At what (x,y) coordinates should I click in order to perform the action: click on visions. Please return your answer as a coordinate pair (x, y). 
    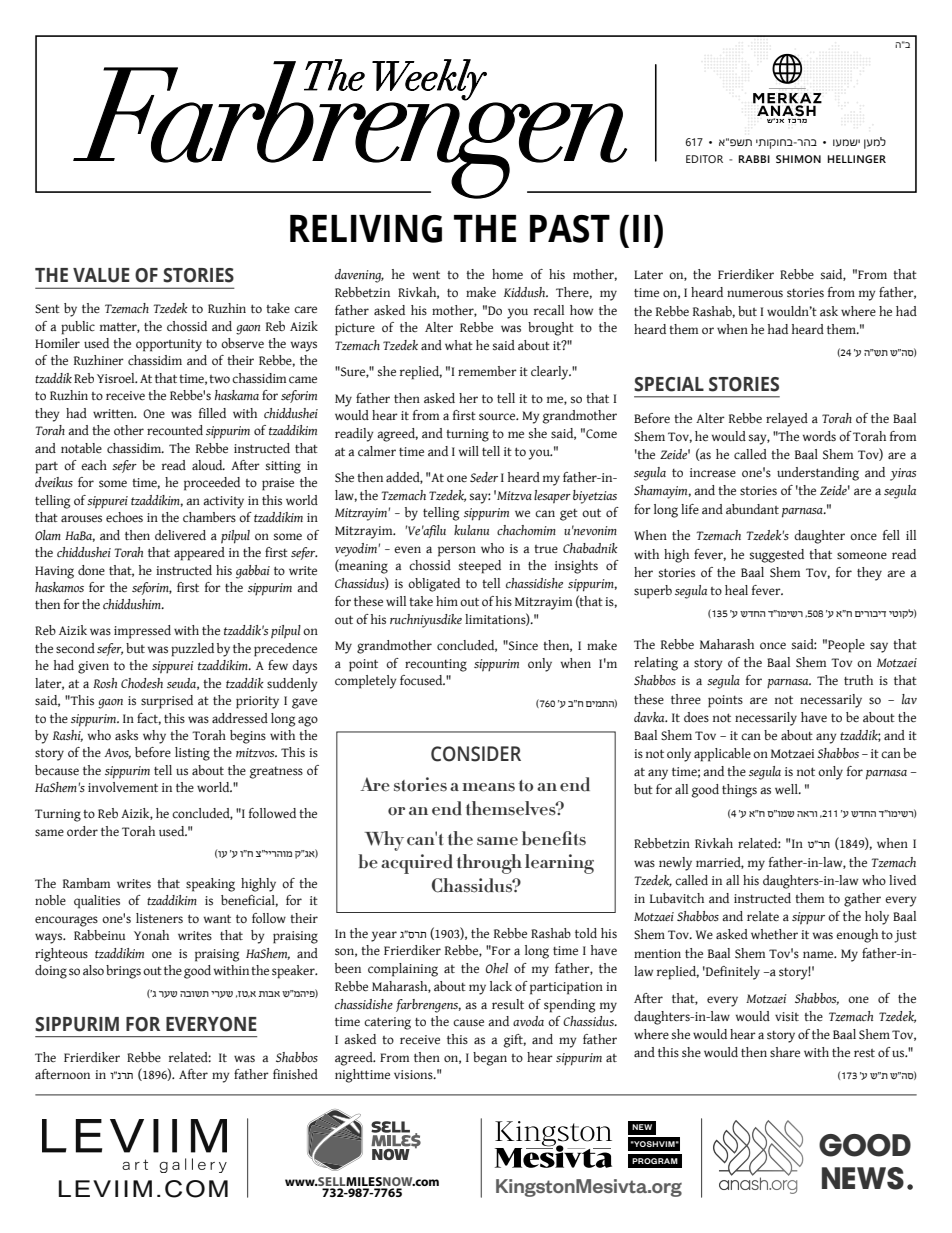
    Looking at the image, I should click on (414, 1075).
